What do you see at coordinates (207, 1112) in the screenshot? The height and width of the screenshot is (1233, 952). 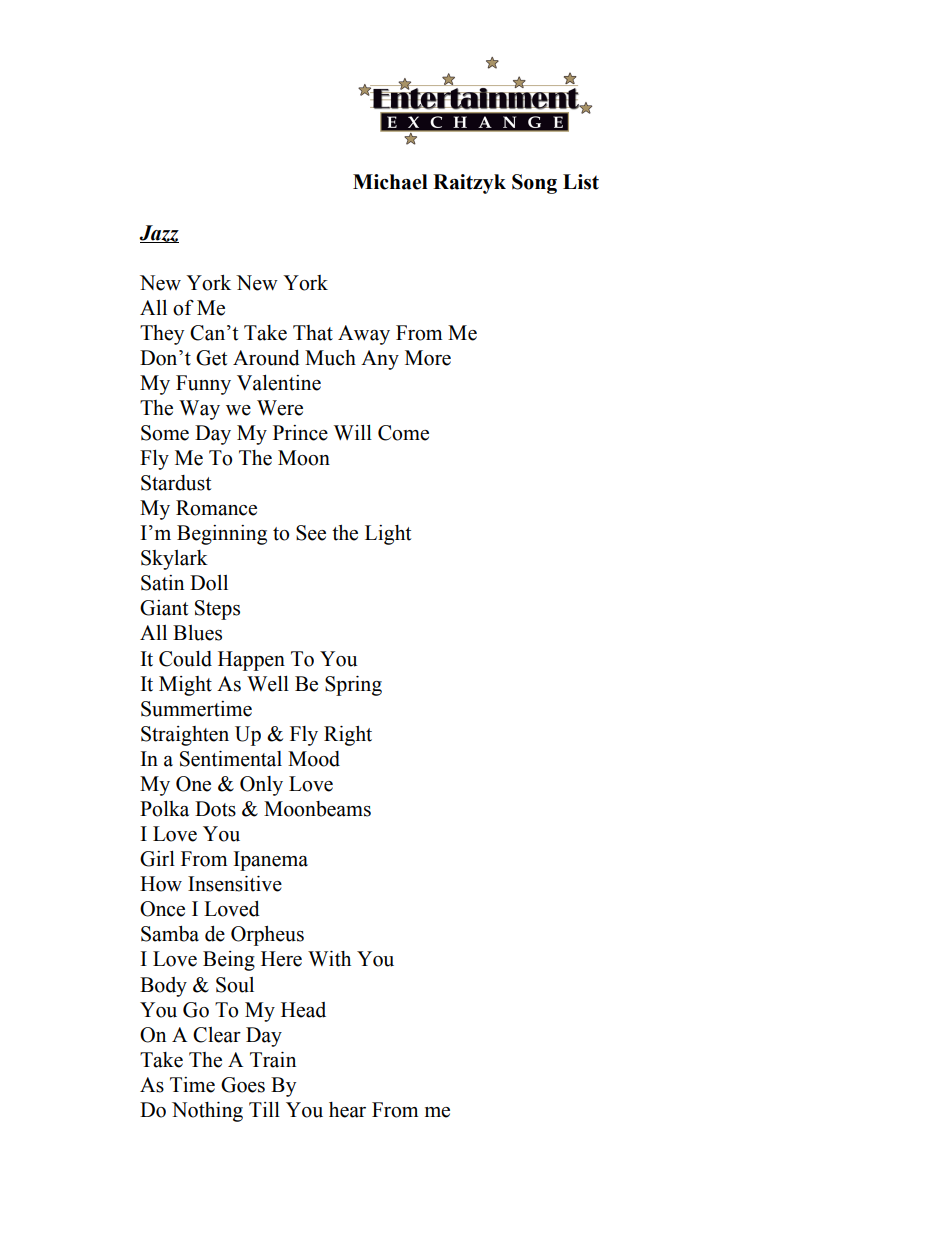 I see `Nothing` at bounding box center [207, 1112].
